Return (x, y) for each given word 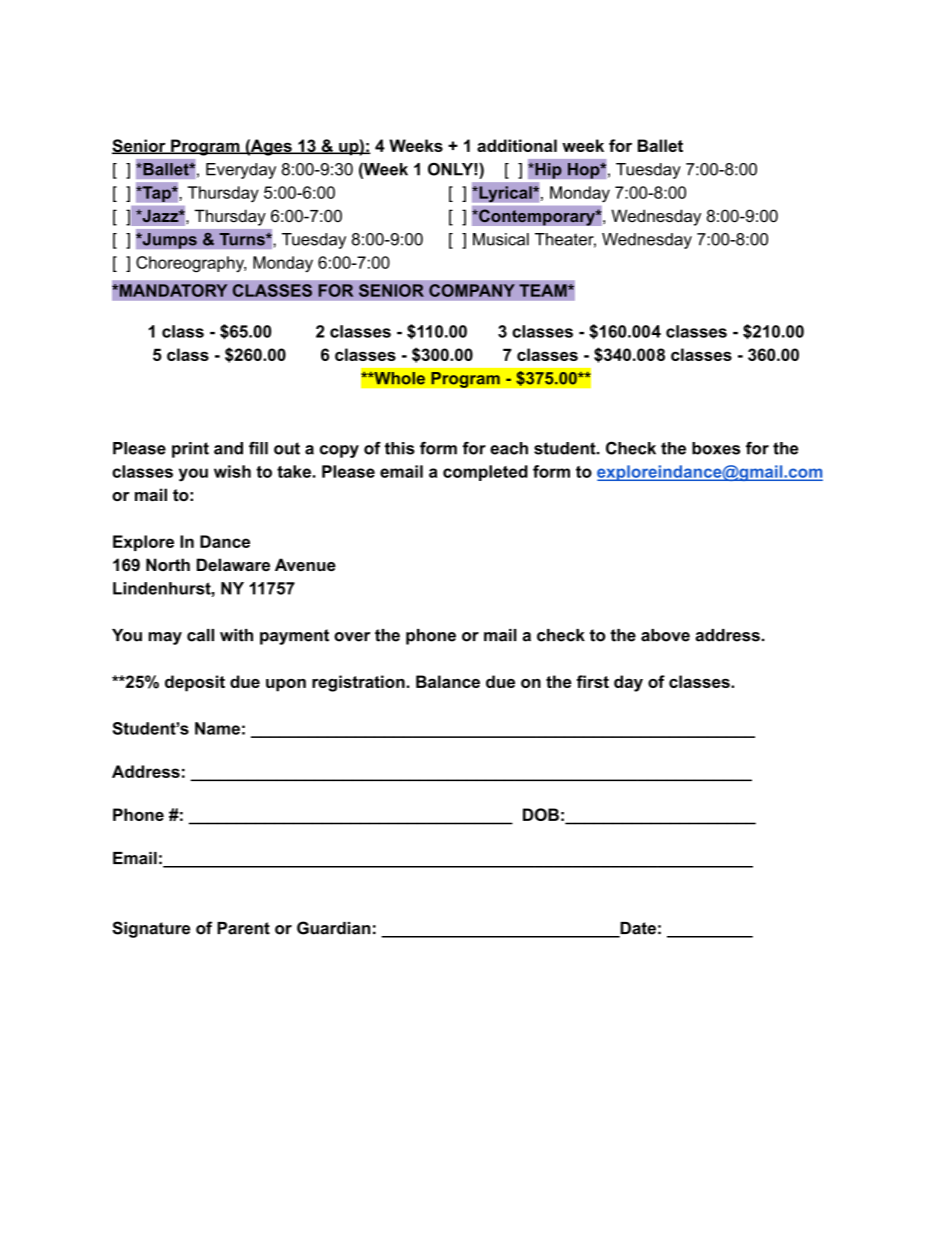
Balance (448, 681)
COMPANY (472, 290)
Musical (501, 239)
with (236, 635)
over (352, 637)
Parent (243, 928)
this (400, 448)
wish (232, 471)
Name (217, 728)
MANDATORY (172, 290)
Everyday (241, 171)
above (665, 635)
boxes (716, 448)
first (593, 681)
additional (517, 145)
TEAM (544, 290)
